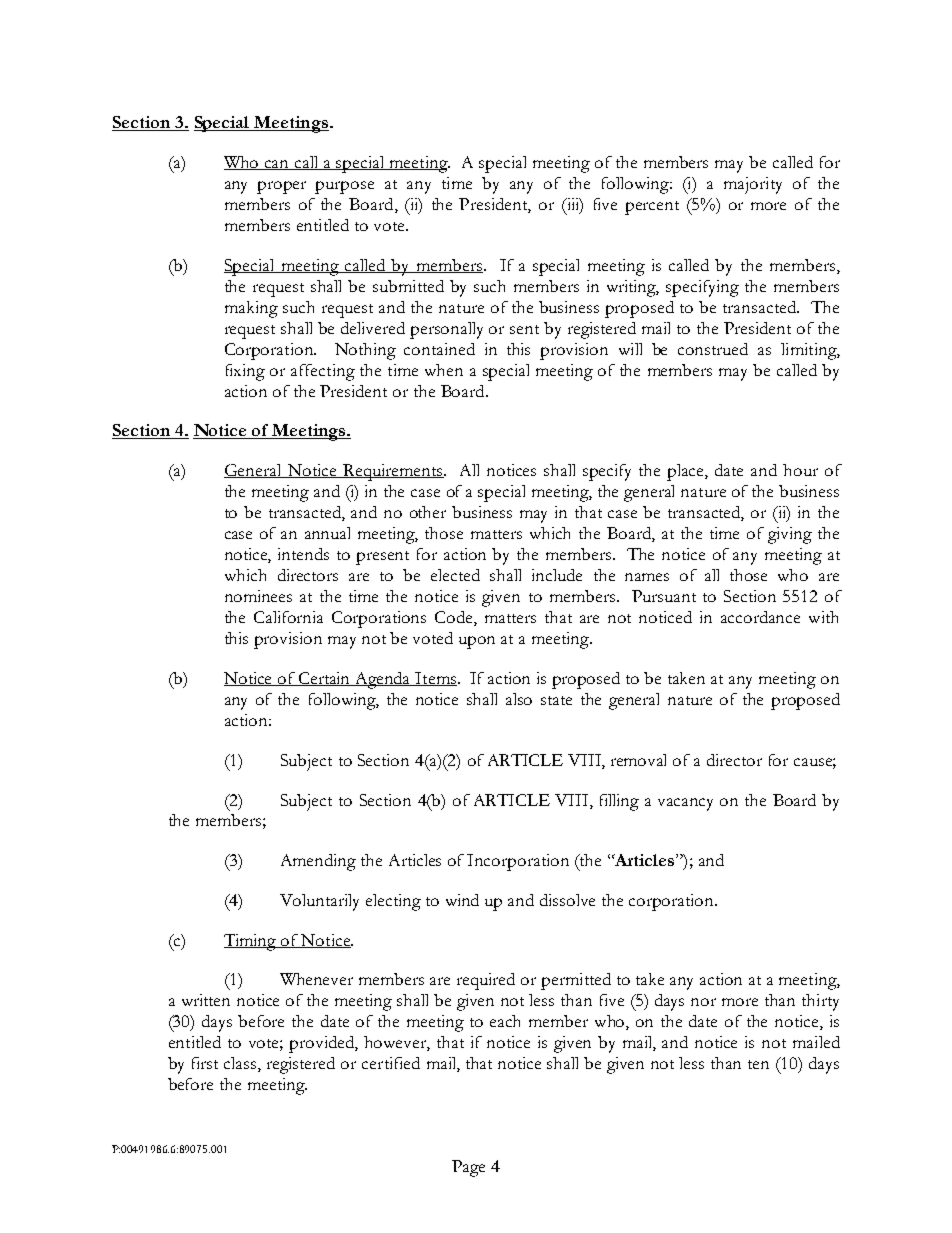 The image size is (952, 1233). What do you see at coordinates (790, 535) in the document?
I see `giving` at bounding box center [790, 535].
